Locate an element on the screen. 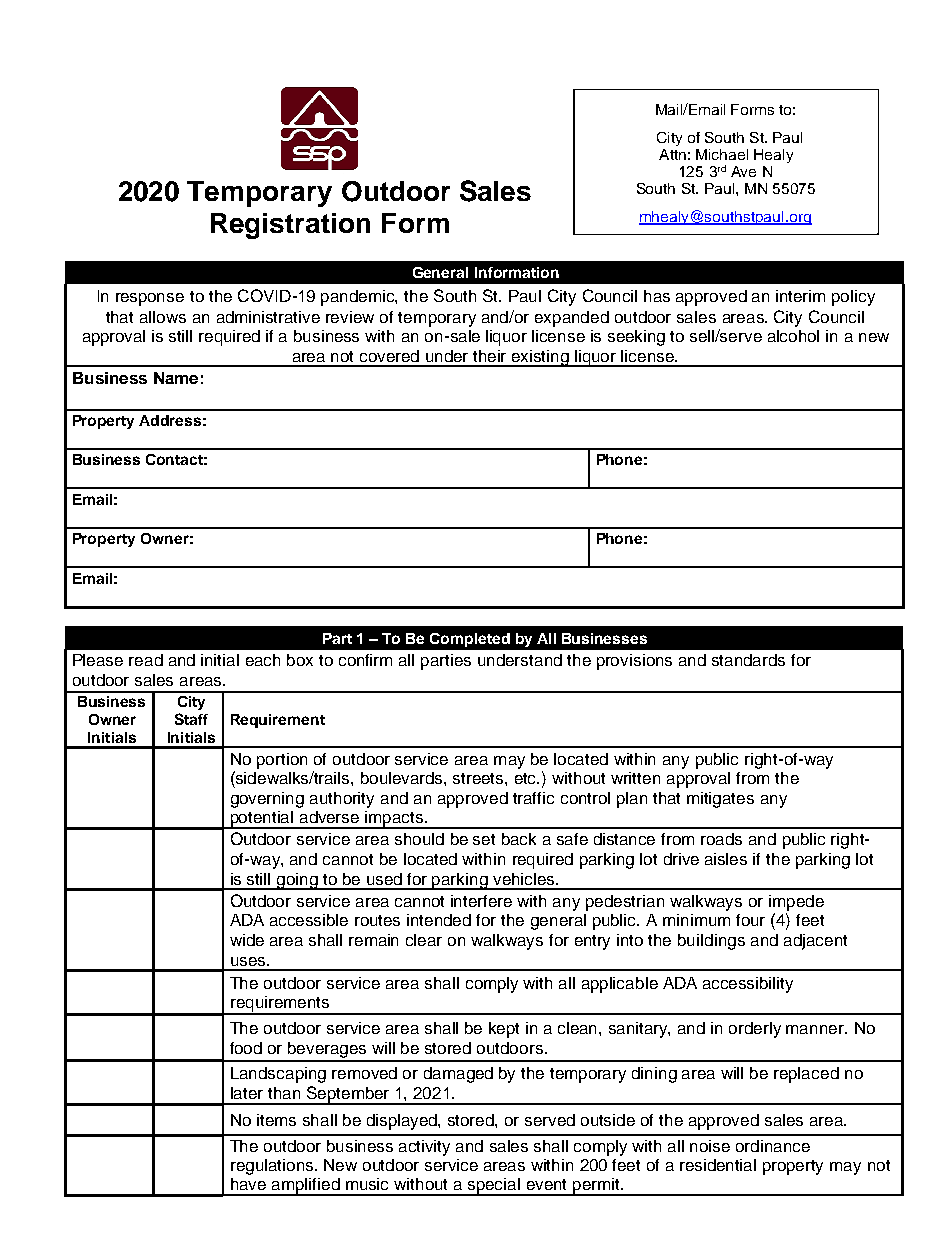 The height and width of the screenshot is (1233, 952). read is located at coordinates (146, 660).
